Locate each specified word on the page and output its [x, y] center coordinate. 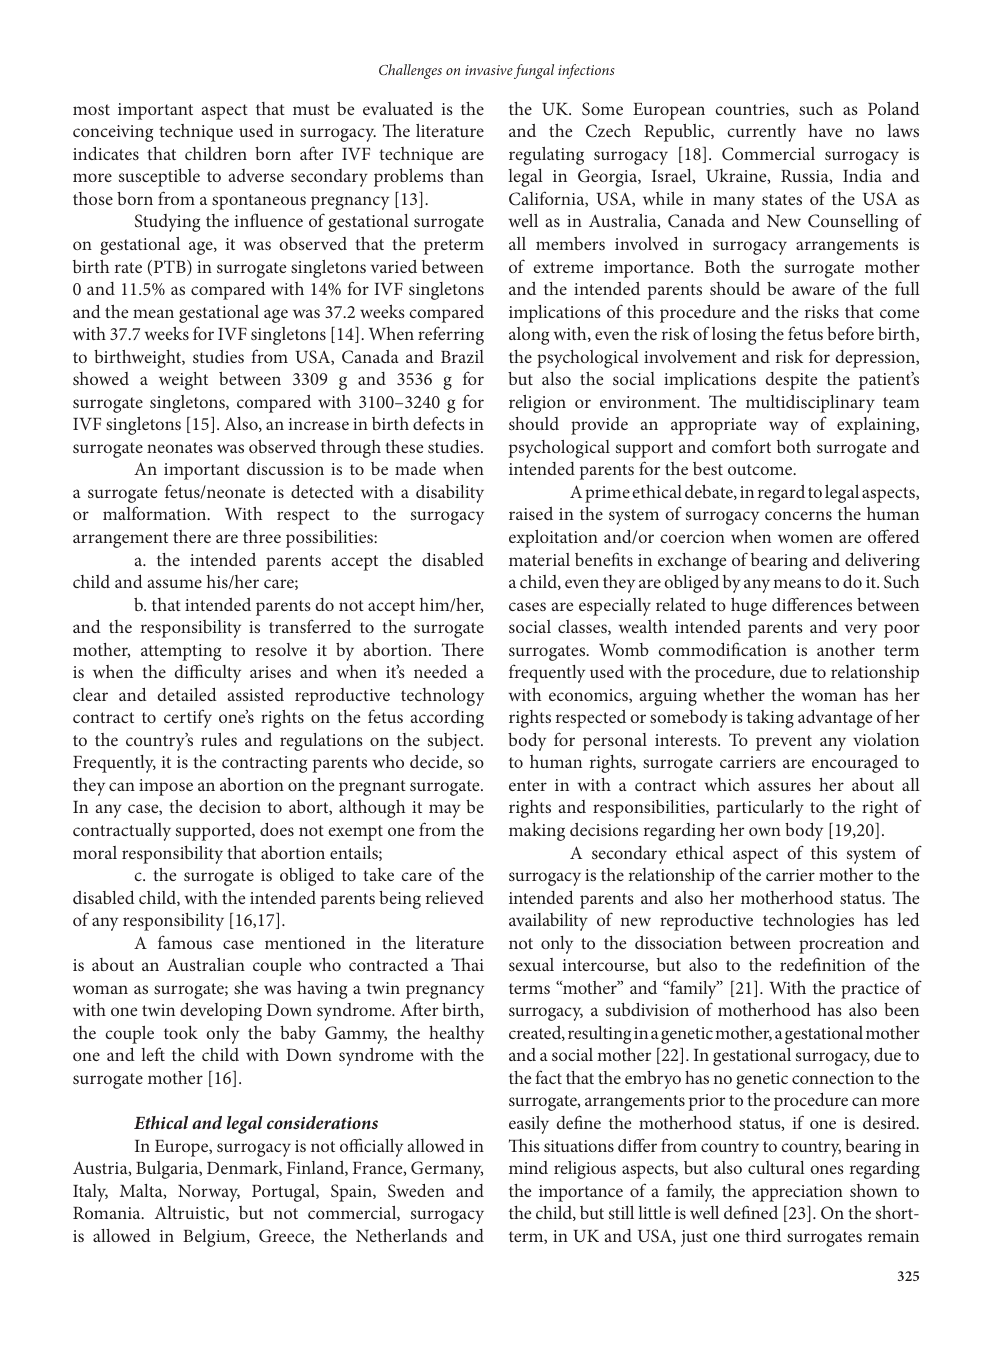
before [850, 333]
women [805, 538]
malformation [156, 513]
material [539, 559]
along [529, 336]
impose [166, 787]
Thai [467, 964]
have [825, 130]
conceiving [113, 133]
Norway [209, 1193]
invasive [489, 70]
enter [528, 785]
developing [221, 1011]
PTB [169, 268]
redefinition [823, 964]
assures [784, 786]
